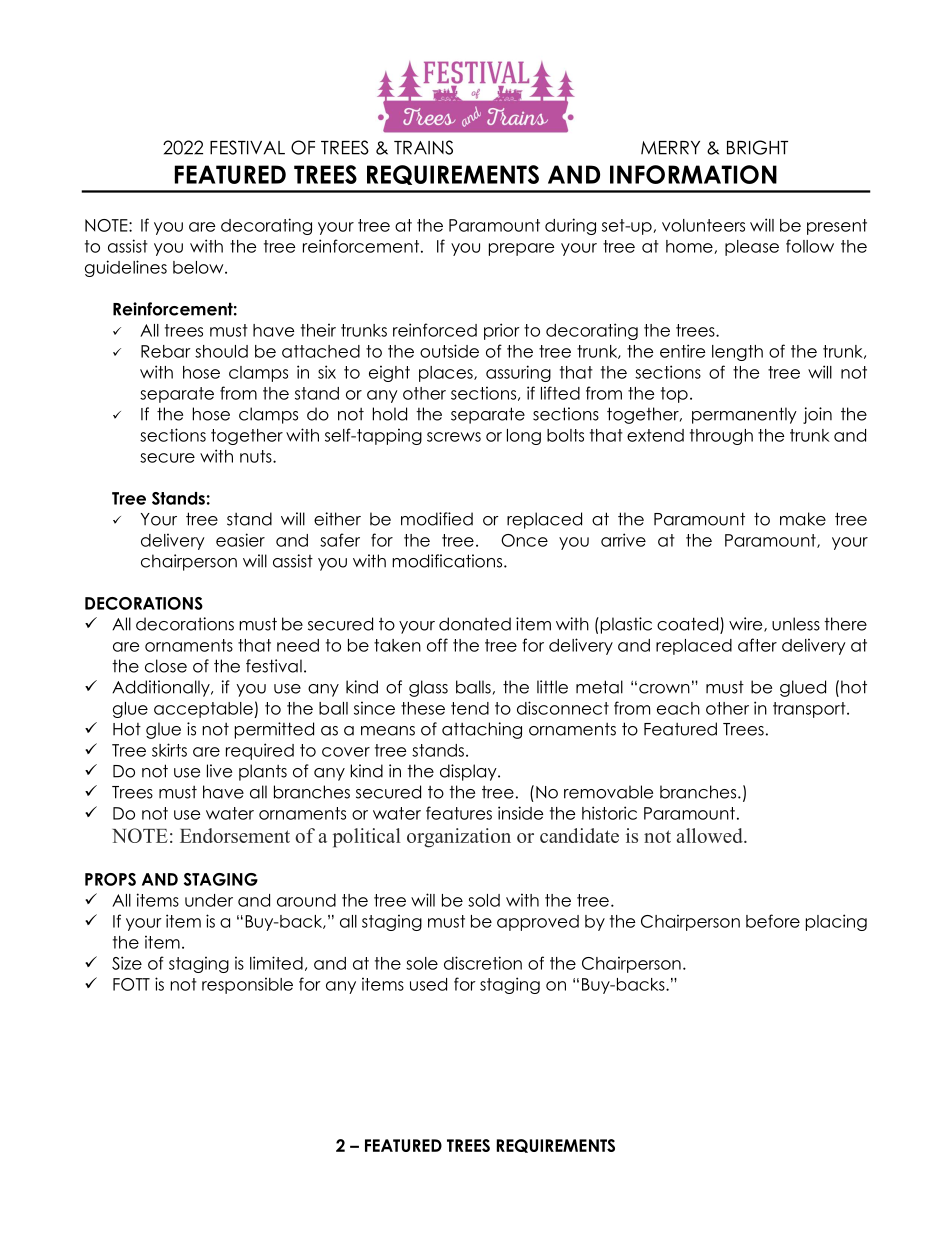 The height and width of the screenshot is (1233, 952). I want to click on TRAINS, so click(423, 147).
